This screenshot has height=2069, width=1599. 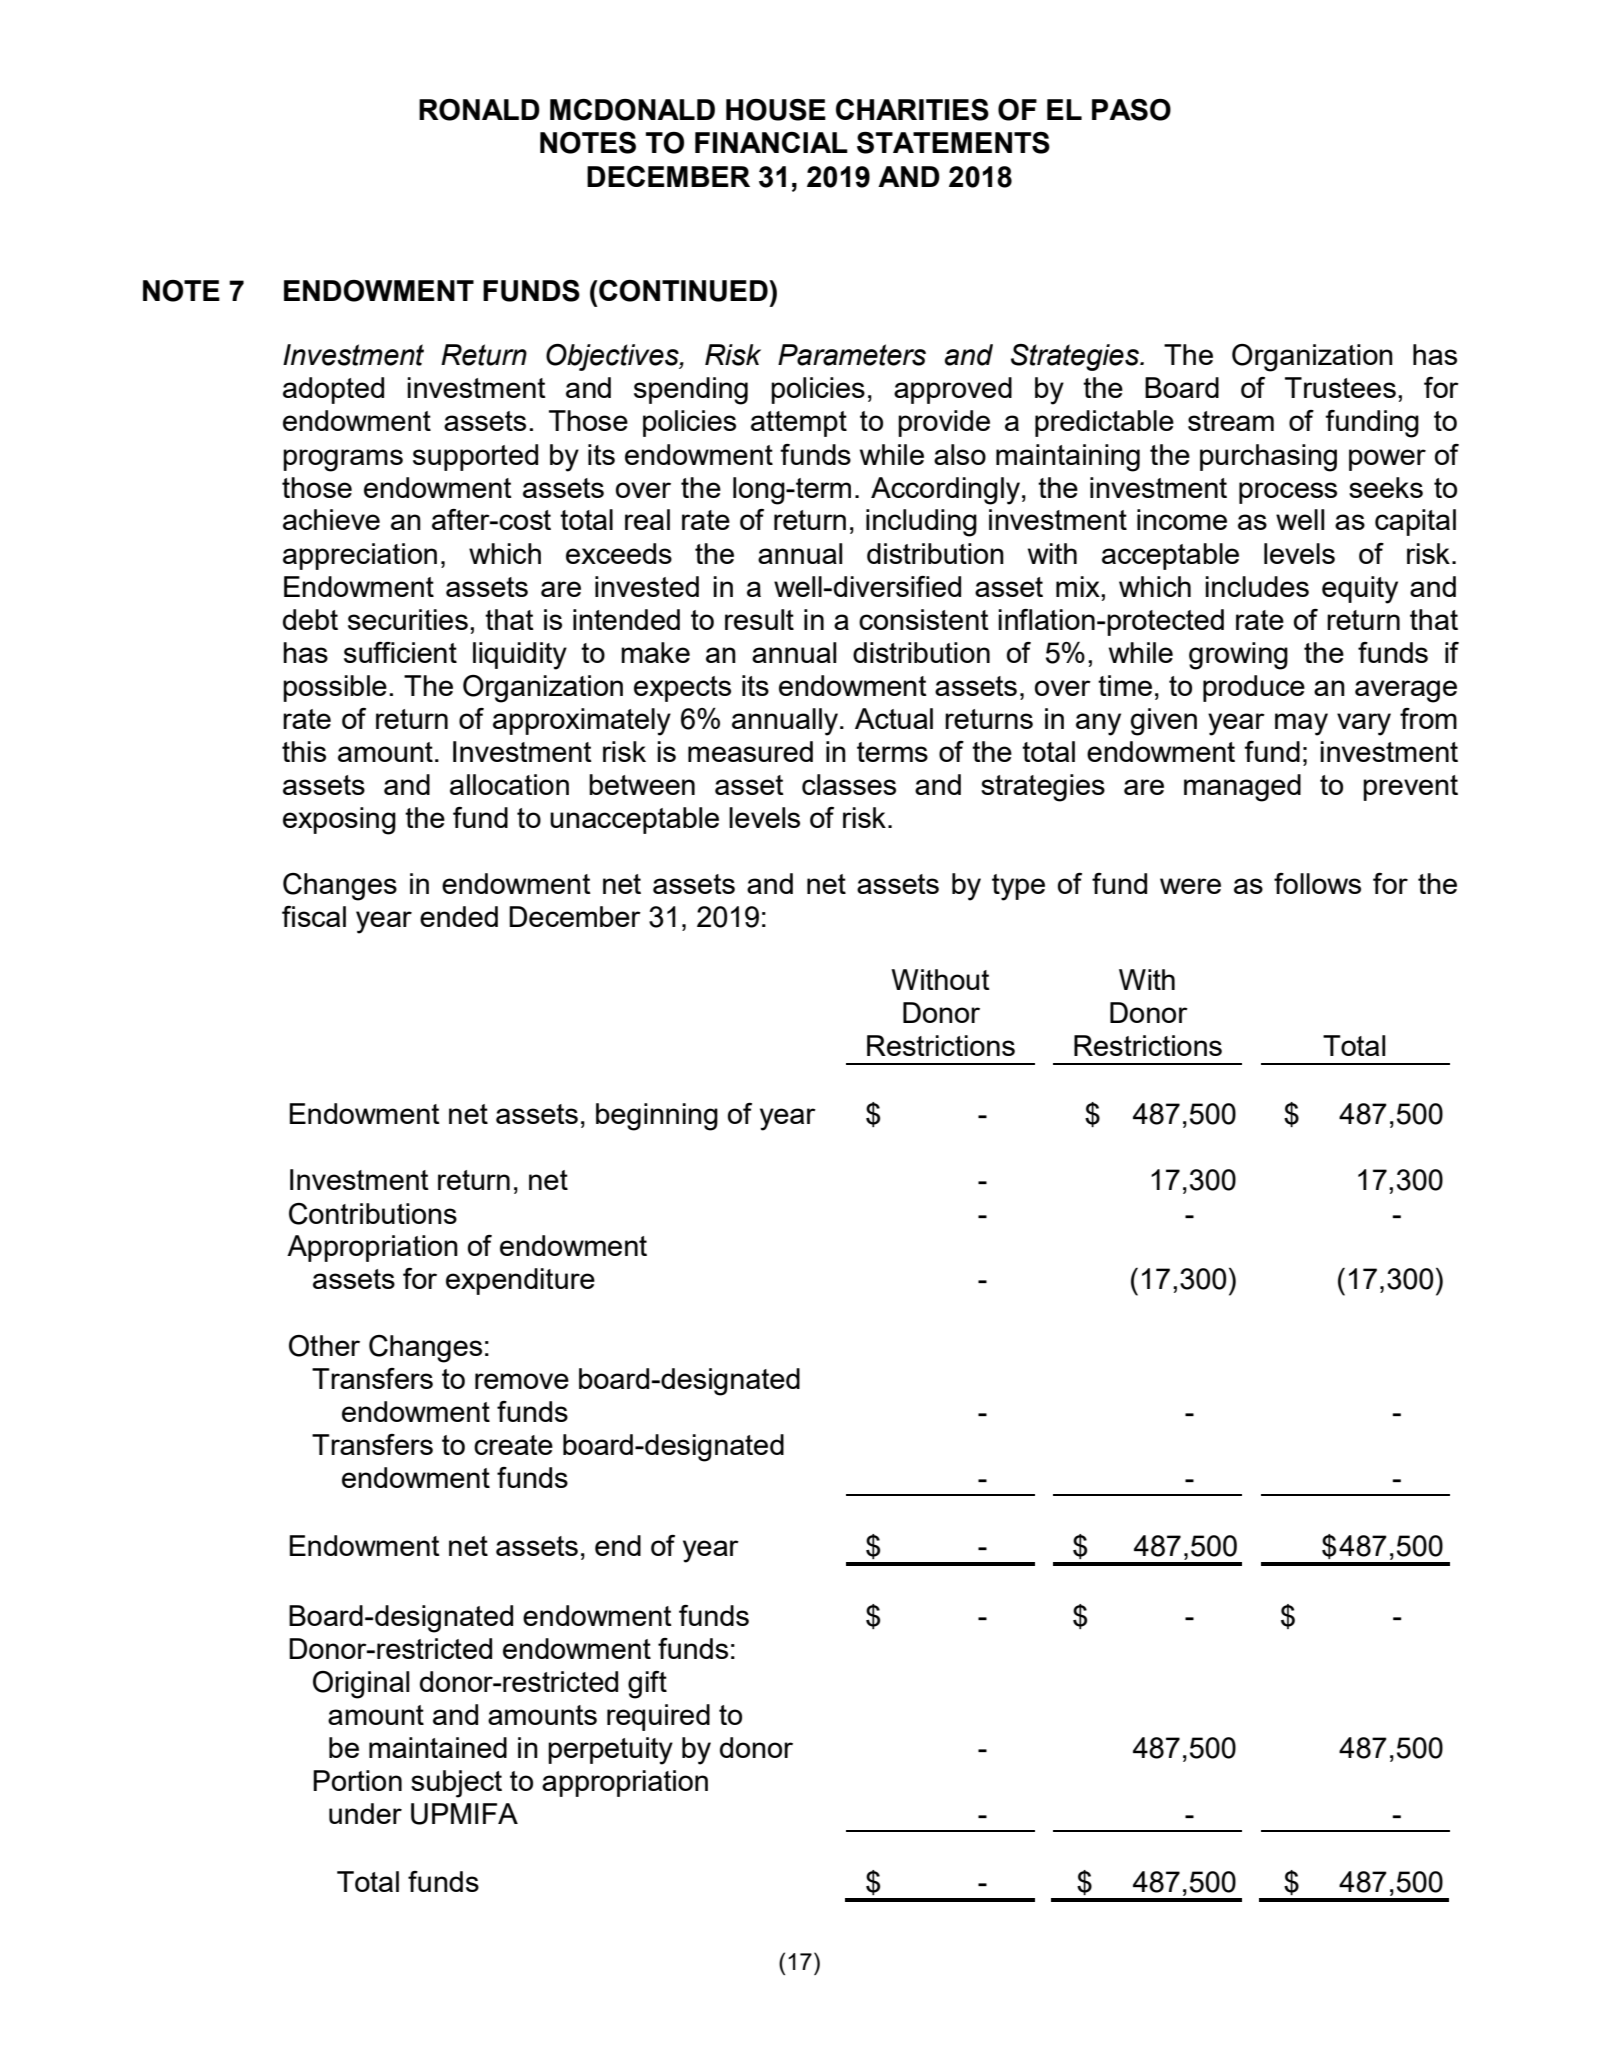 What do you see at coordinates (400, 652) in the screenshot?
I see `sufficient` at bounding box center [400, 652].
